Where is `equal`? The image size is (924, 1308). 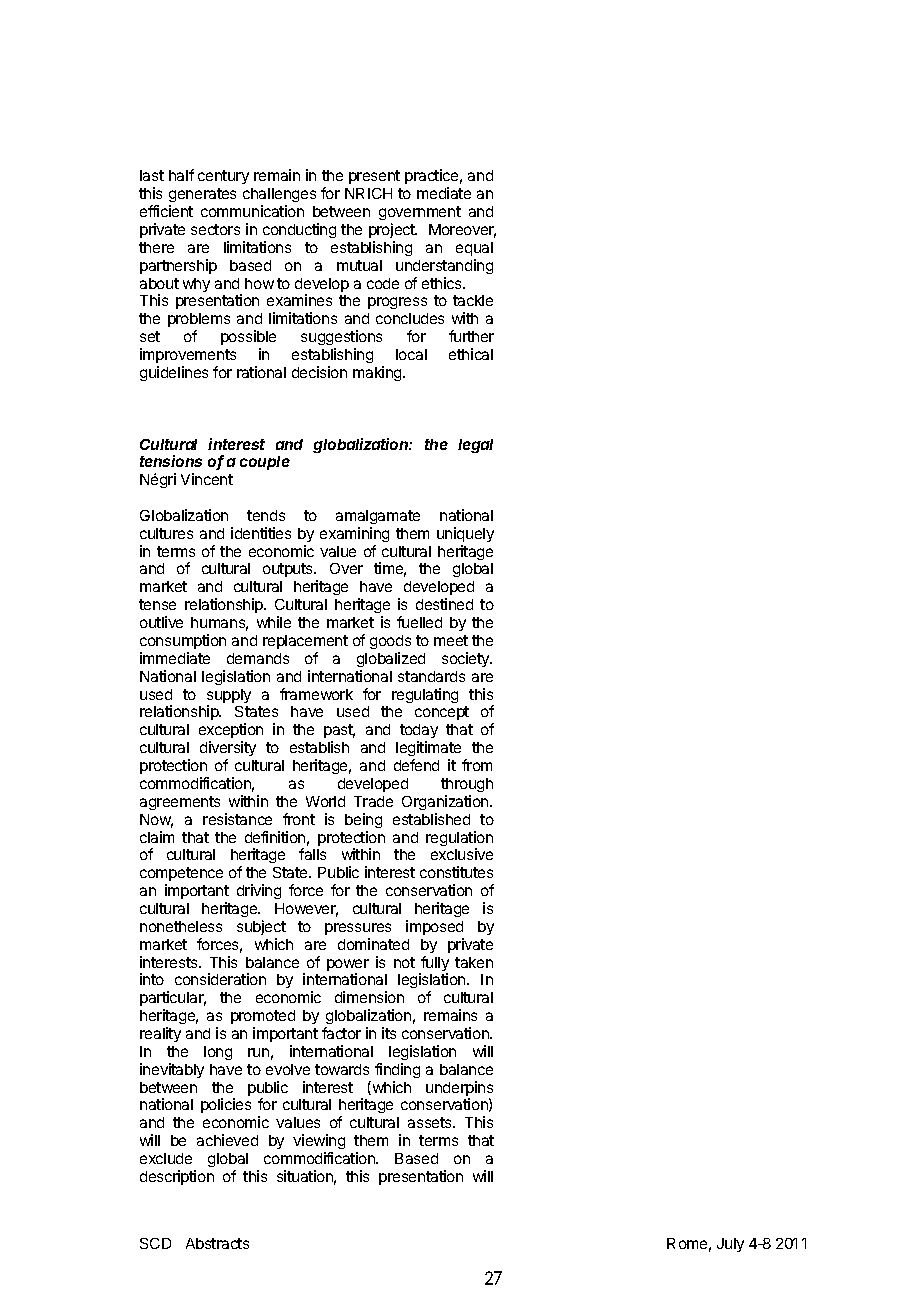
equal is located at coordinates (474, 249).
